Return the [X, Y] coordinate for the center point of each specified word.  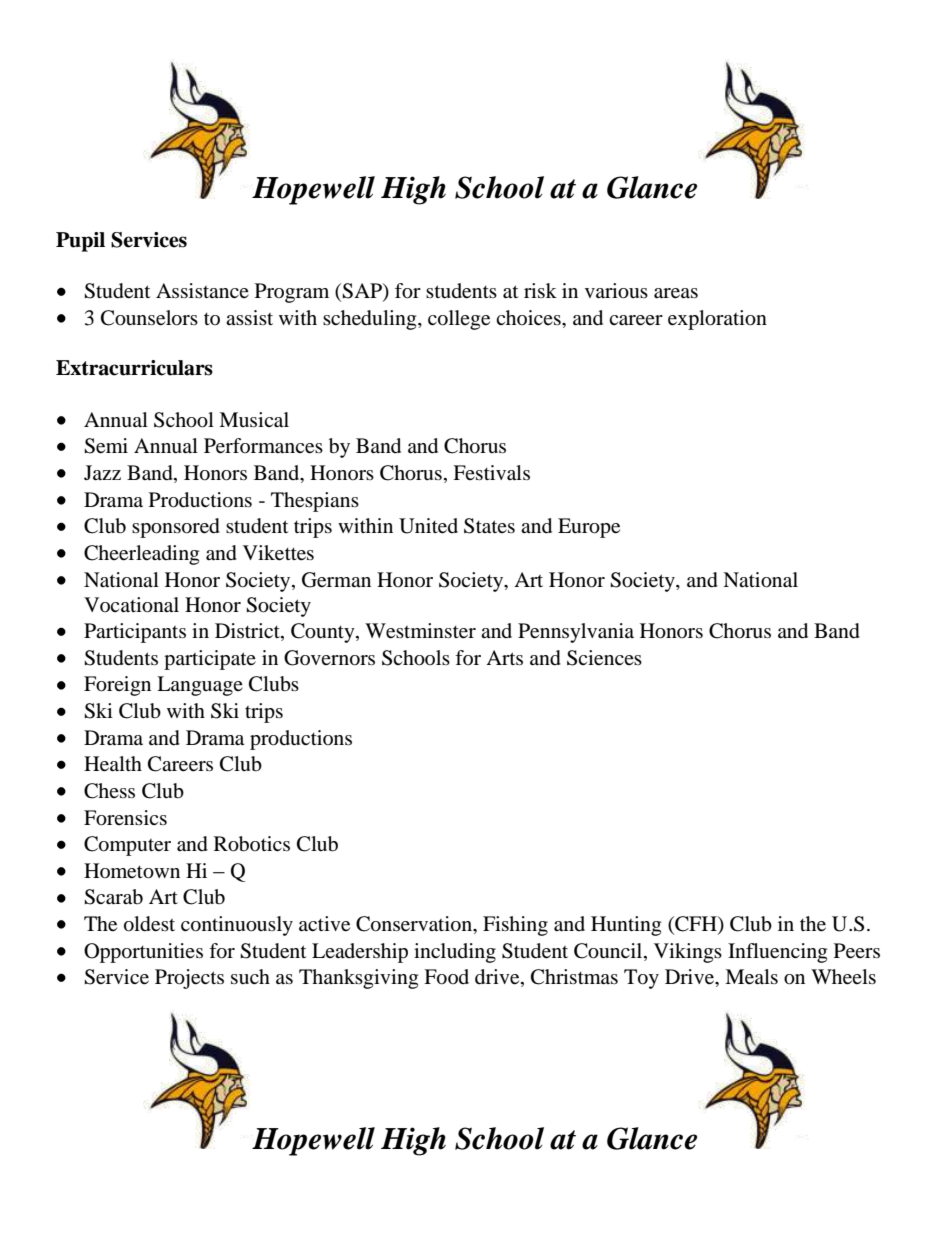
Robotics [252, 844]
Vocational [131, 605]
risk [540, 290]
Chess [109, 791]
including [455, 953]
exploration [717, 320]
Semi [106, 446]
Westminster [420, 631]
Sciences [604, 658]
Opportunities [143, 953]
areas [676, 293]
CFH [696, 925]
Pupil [80, 242]
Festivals [491, 473]
